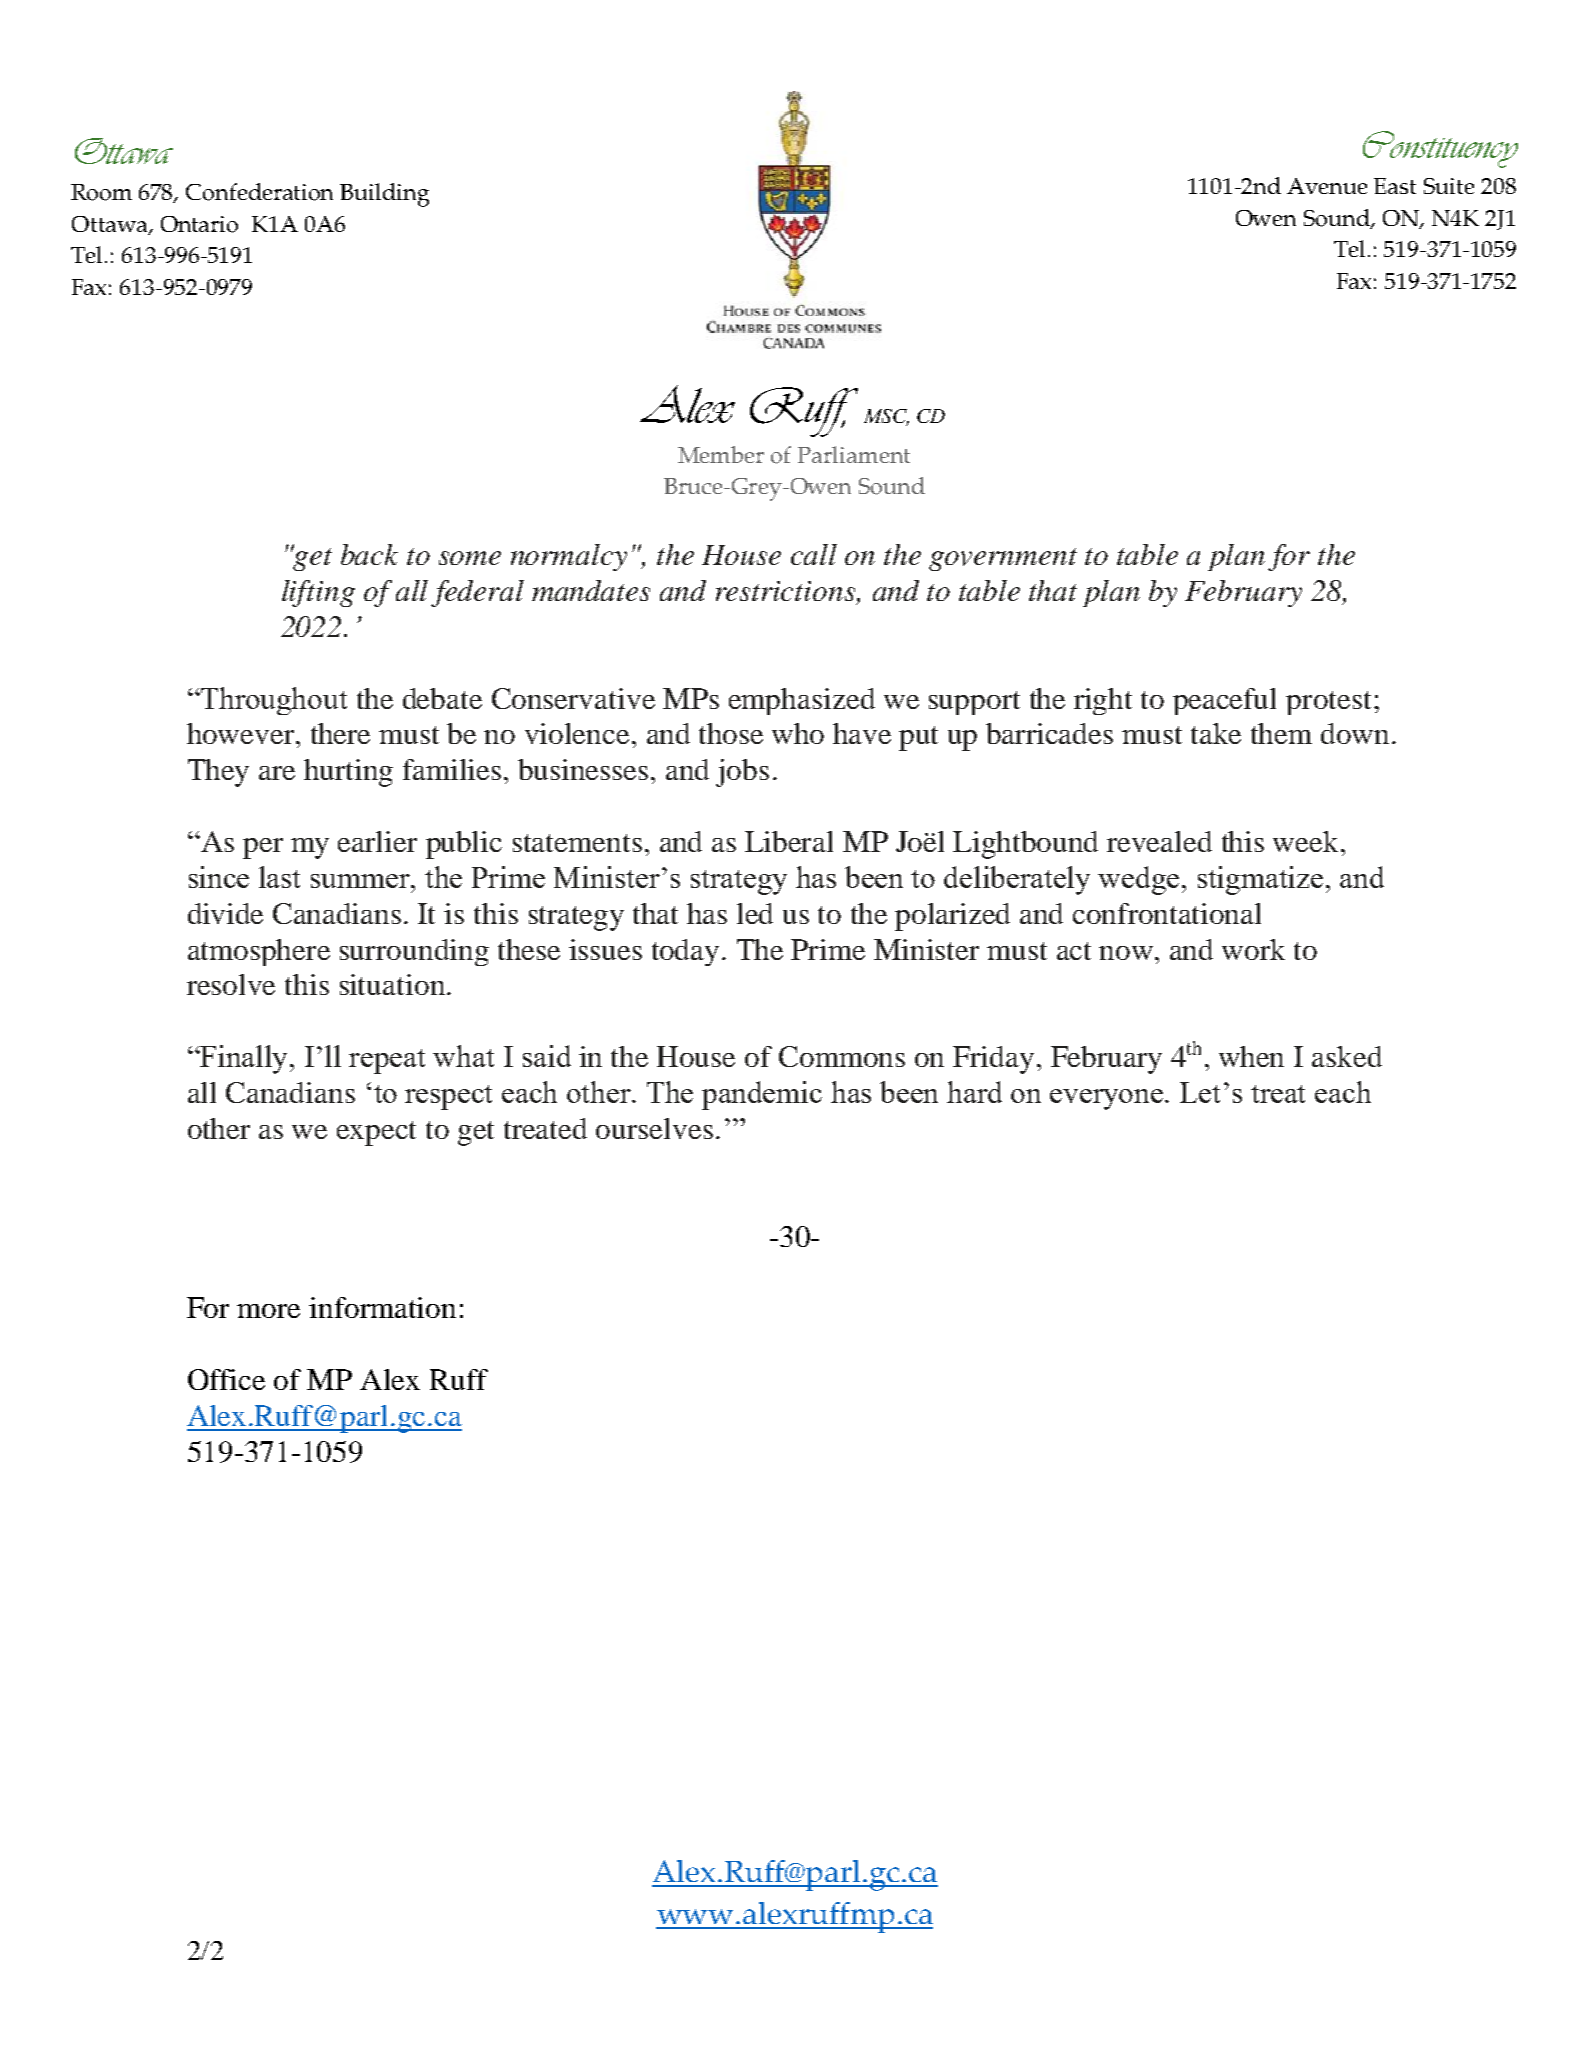 The height and width of the image is (2058, 1590). What do you see at coordinates (1281, 733) in the image?
I see `them` at bounding box center [1281, 733].
